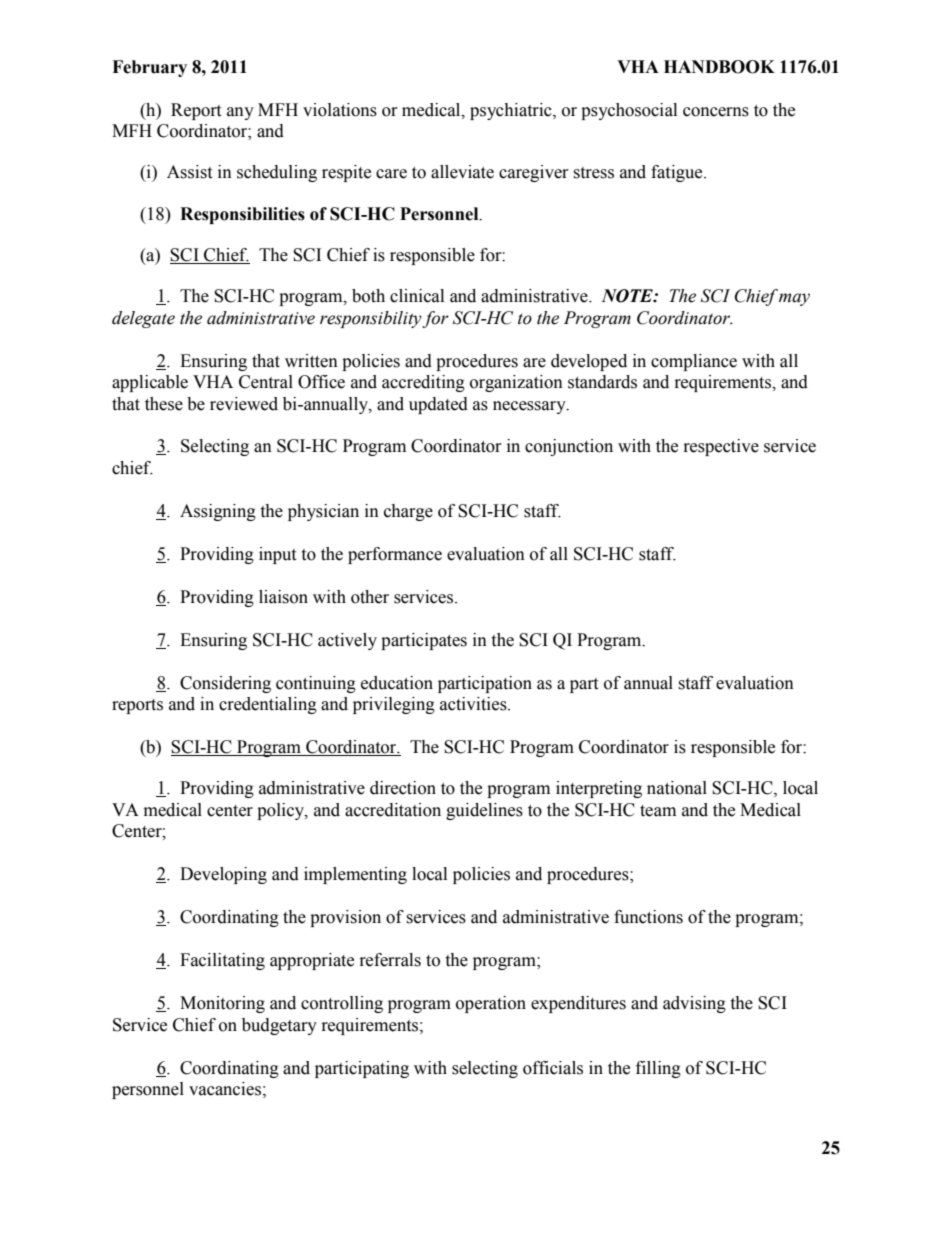 The height and width of the page is (1233, 952). What do you see at coordinates (277, 555) in the page?
I see `input` at bounding box center [277, 555].
